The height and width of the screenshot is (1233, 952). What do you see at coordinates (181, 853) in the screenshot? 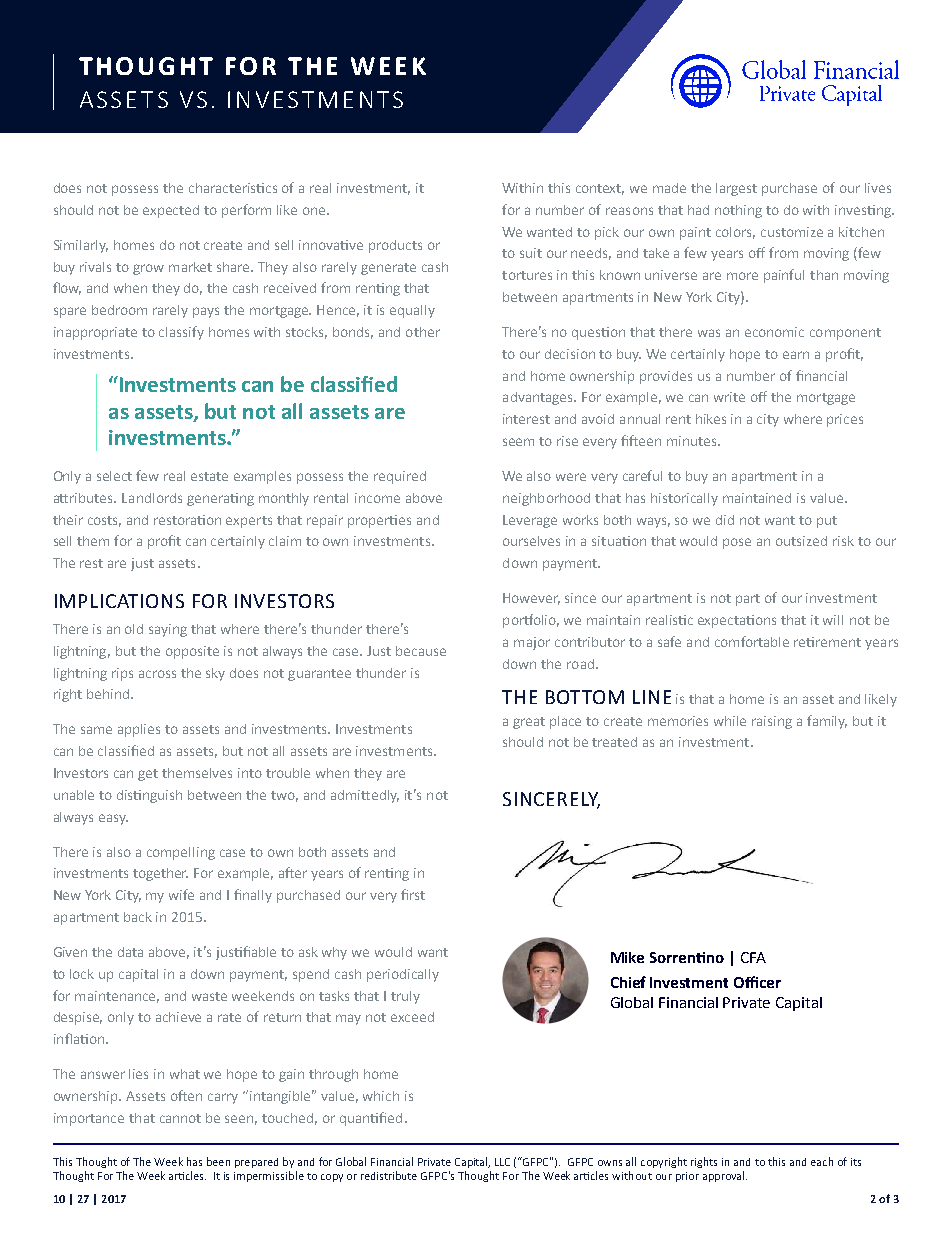
I see `compelling` at bounding box center [181, 853].
